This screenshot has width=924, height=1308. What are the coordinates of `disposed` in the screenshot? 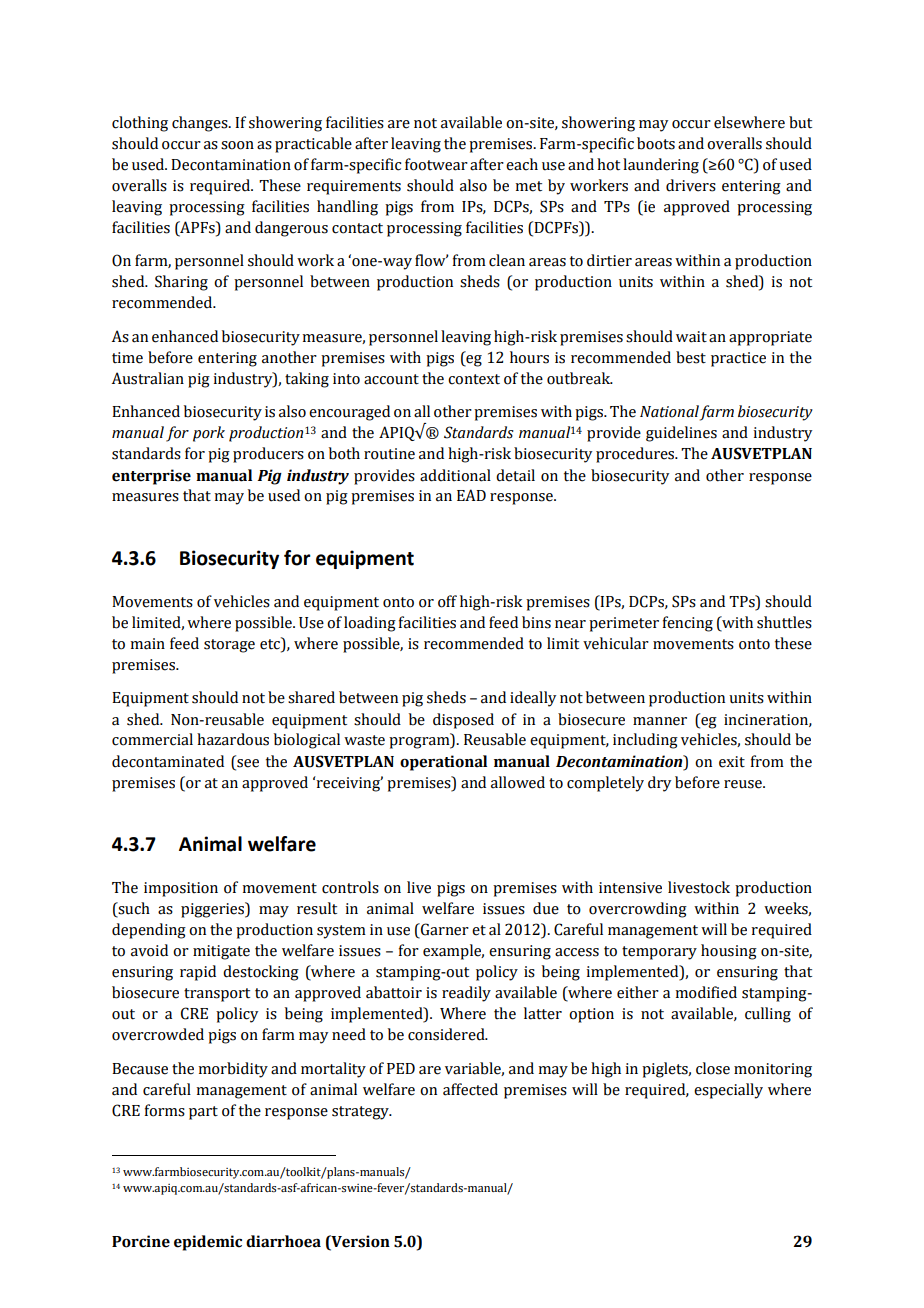 It's located at (463, 721).
